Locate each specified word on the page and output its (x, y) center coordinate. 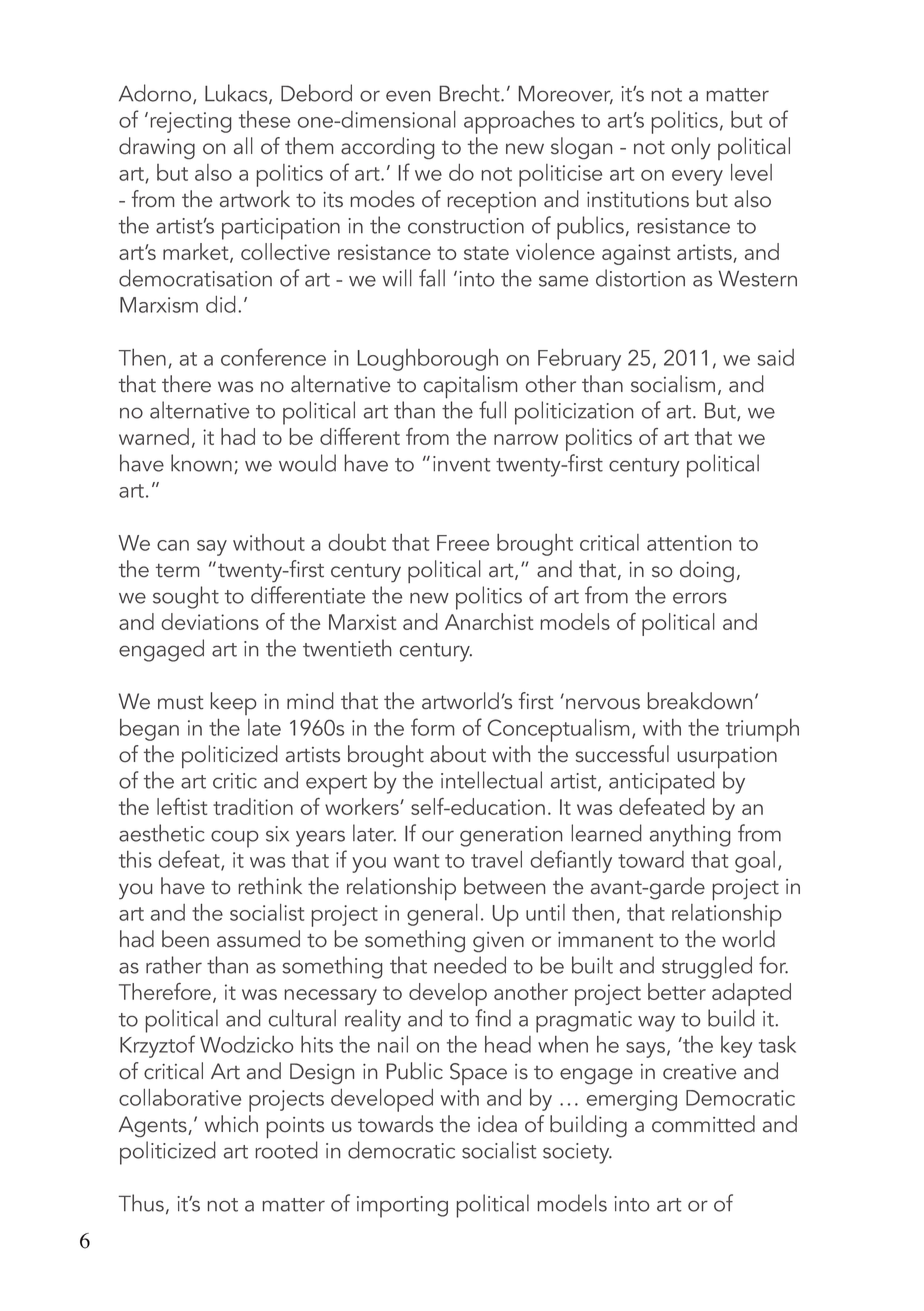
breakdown (700, 701)
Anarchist (489, 621)
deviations (210, 621)
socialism (673, 384)
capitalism (470, 387)
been (185, 939)
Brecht (471, 93)
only (691, 148)
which (231, 1124)
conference (273, 357)
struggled (707, 967)
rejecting (190, 122)
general (442, 915)
